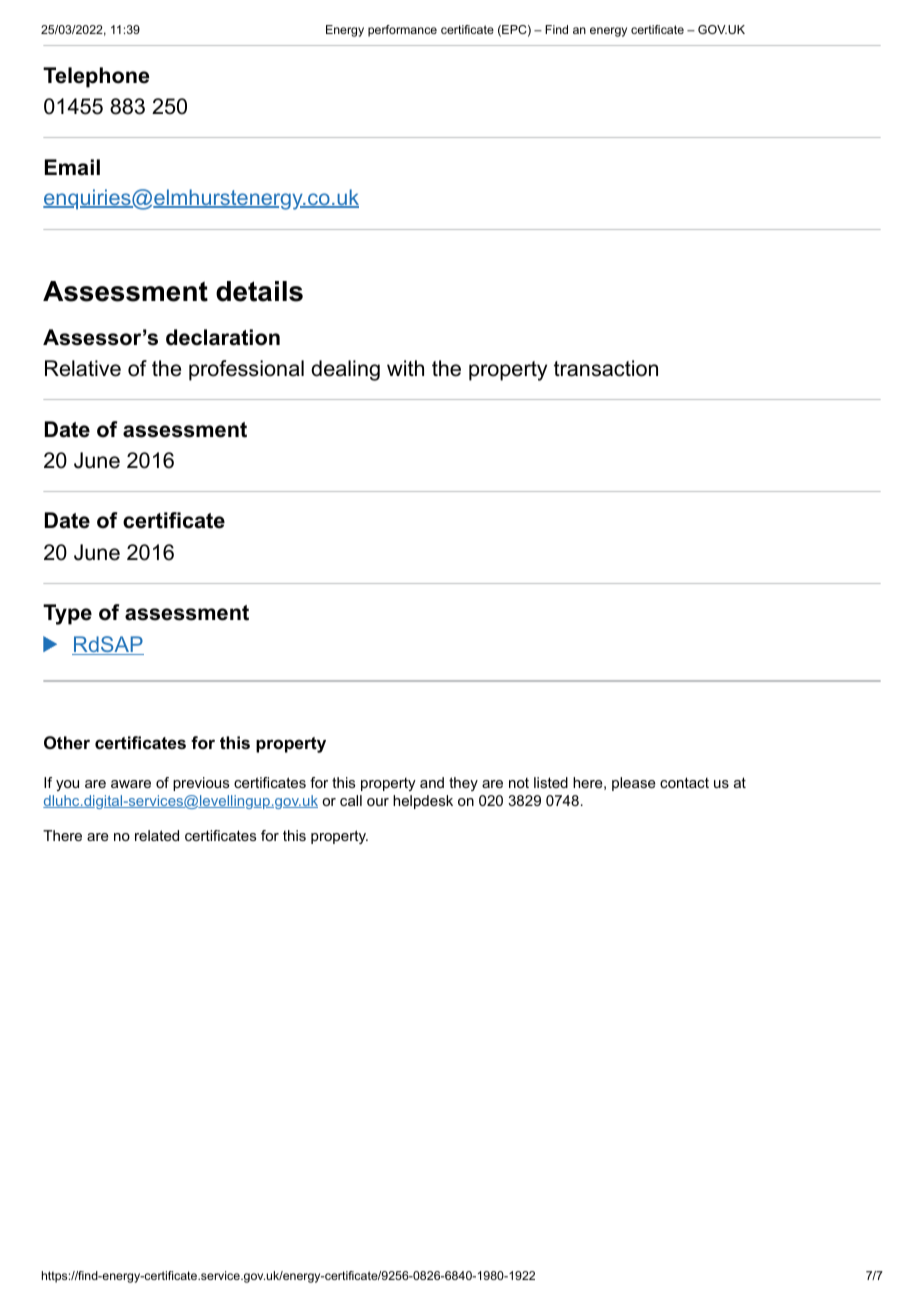  I want to click on Relative, so click(83, 368).
